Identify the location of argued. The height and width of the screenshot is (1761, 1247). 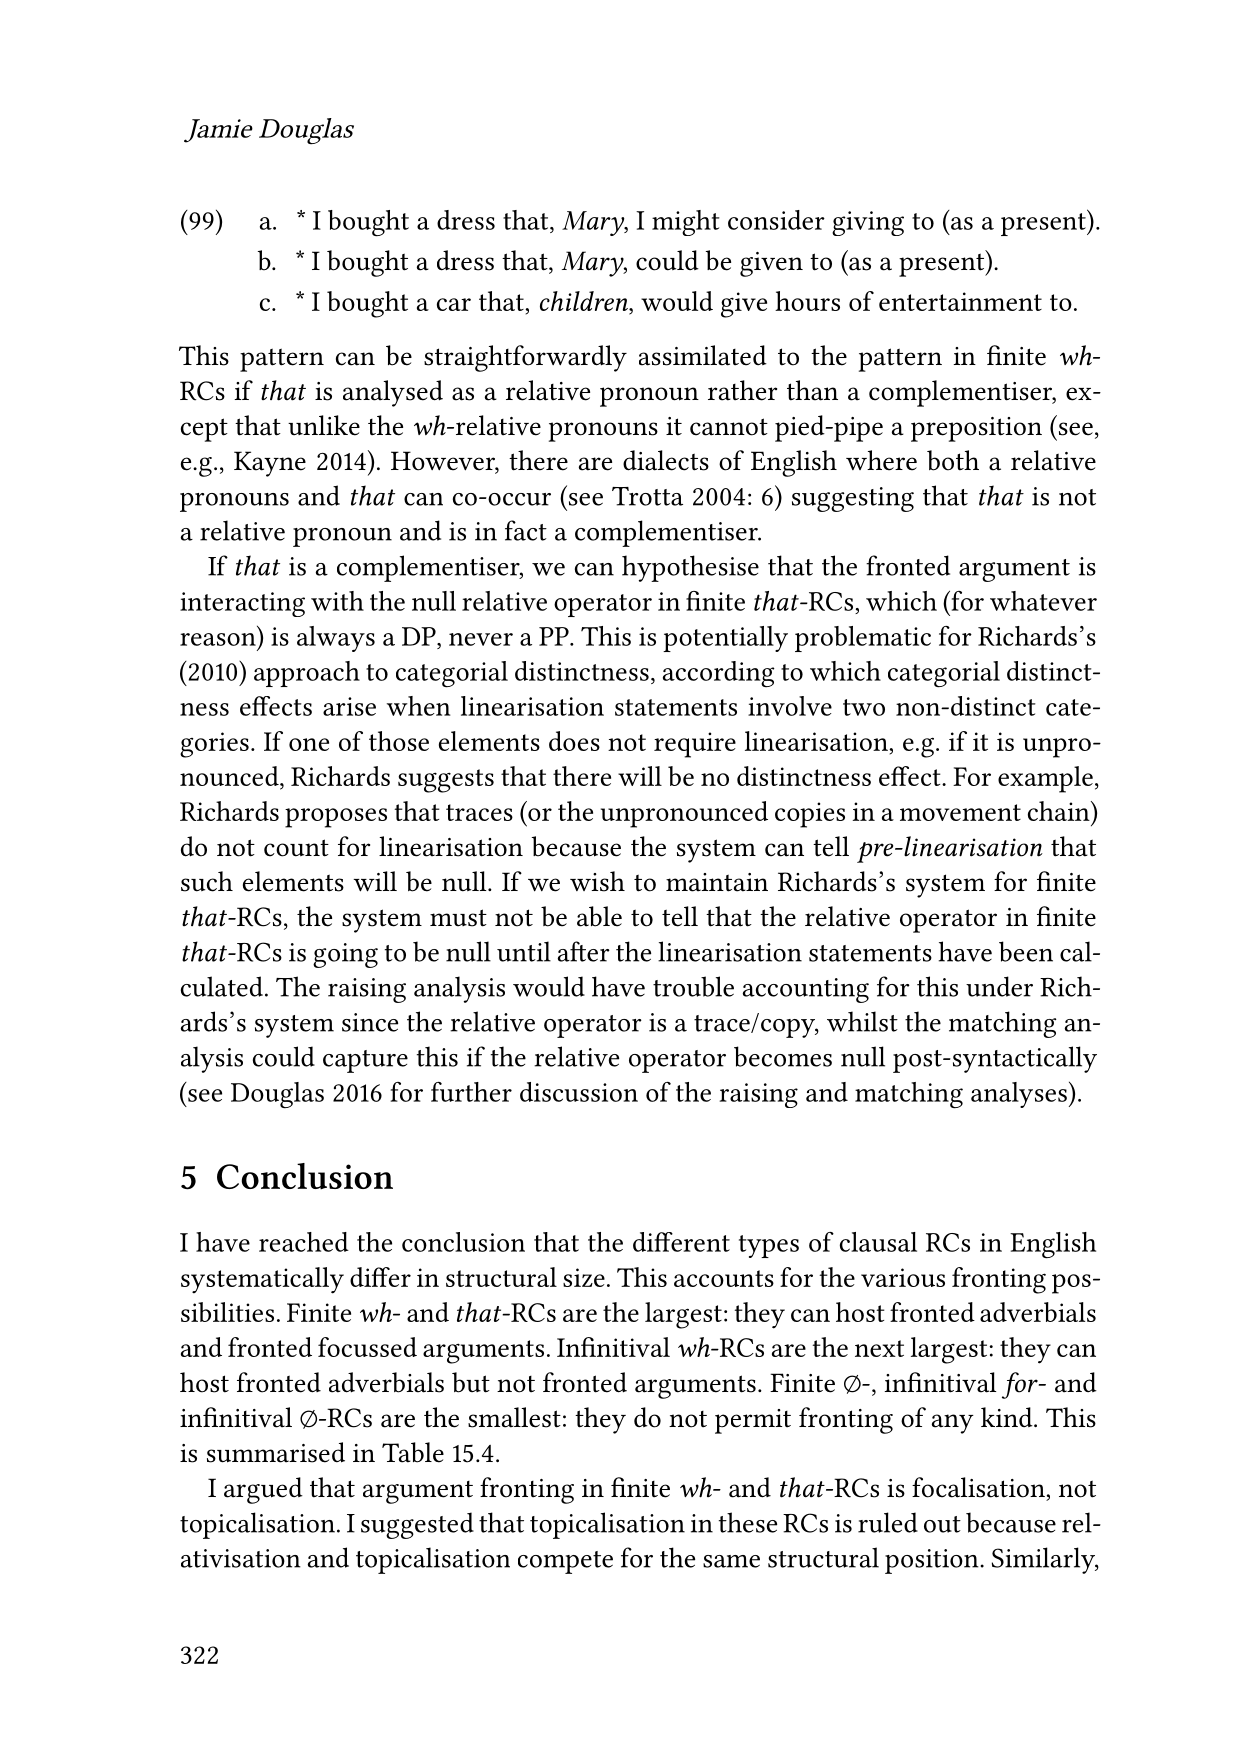
(263, 1490).
